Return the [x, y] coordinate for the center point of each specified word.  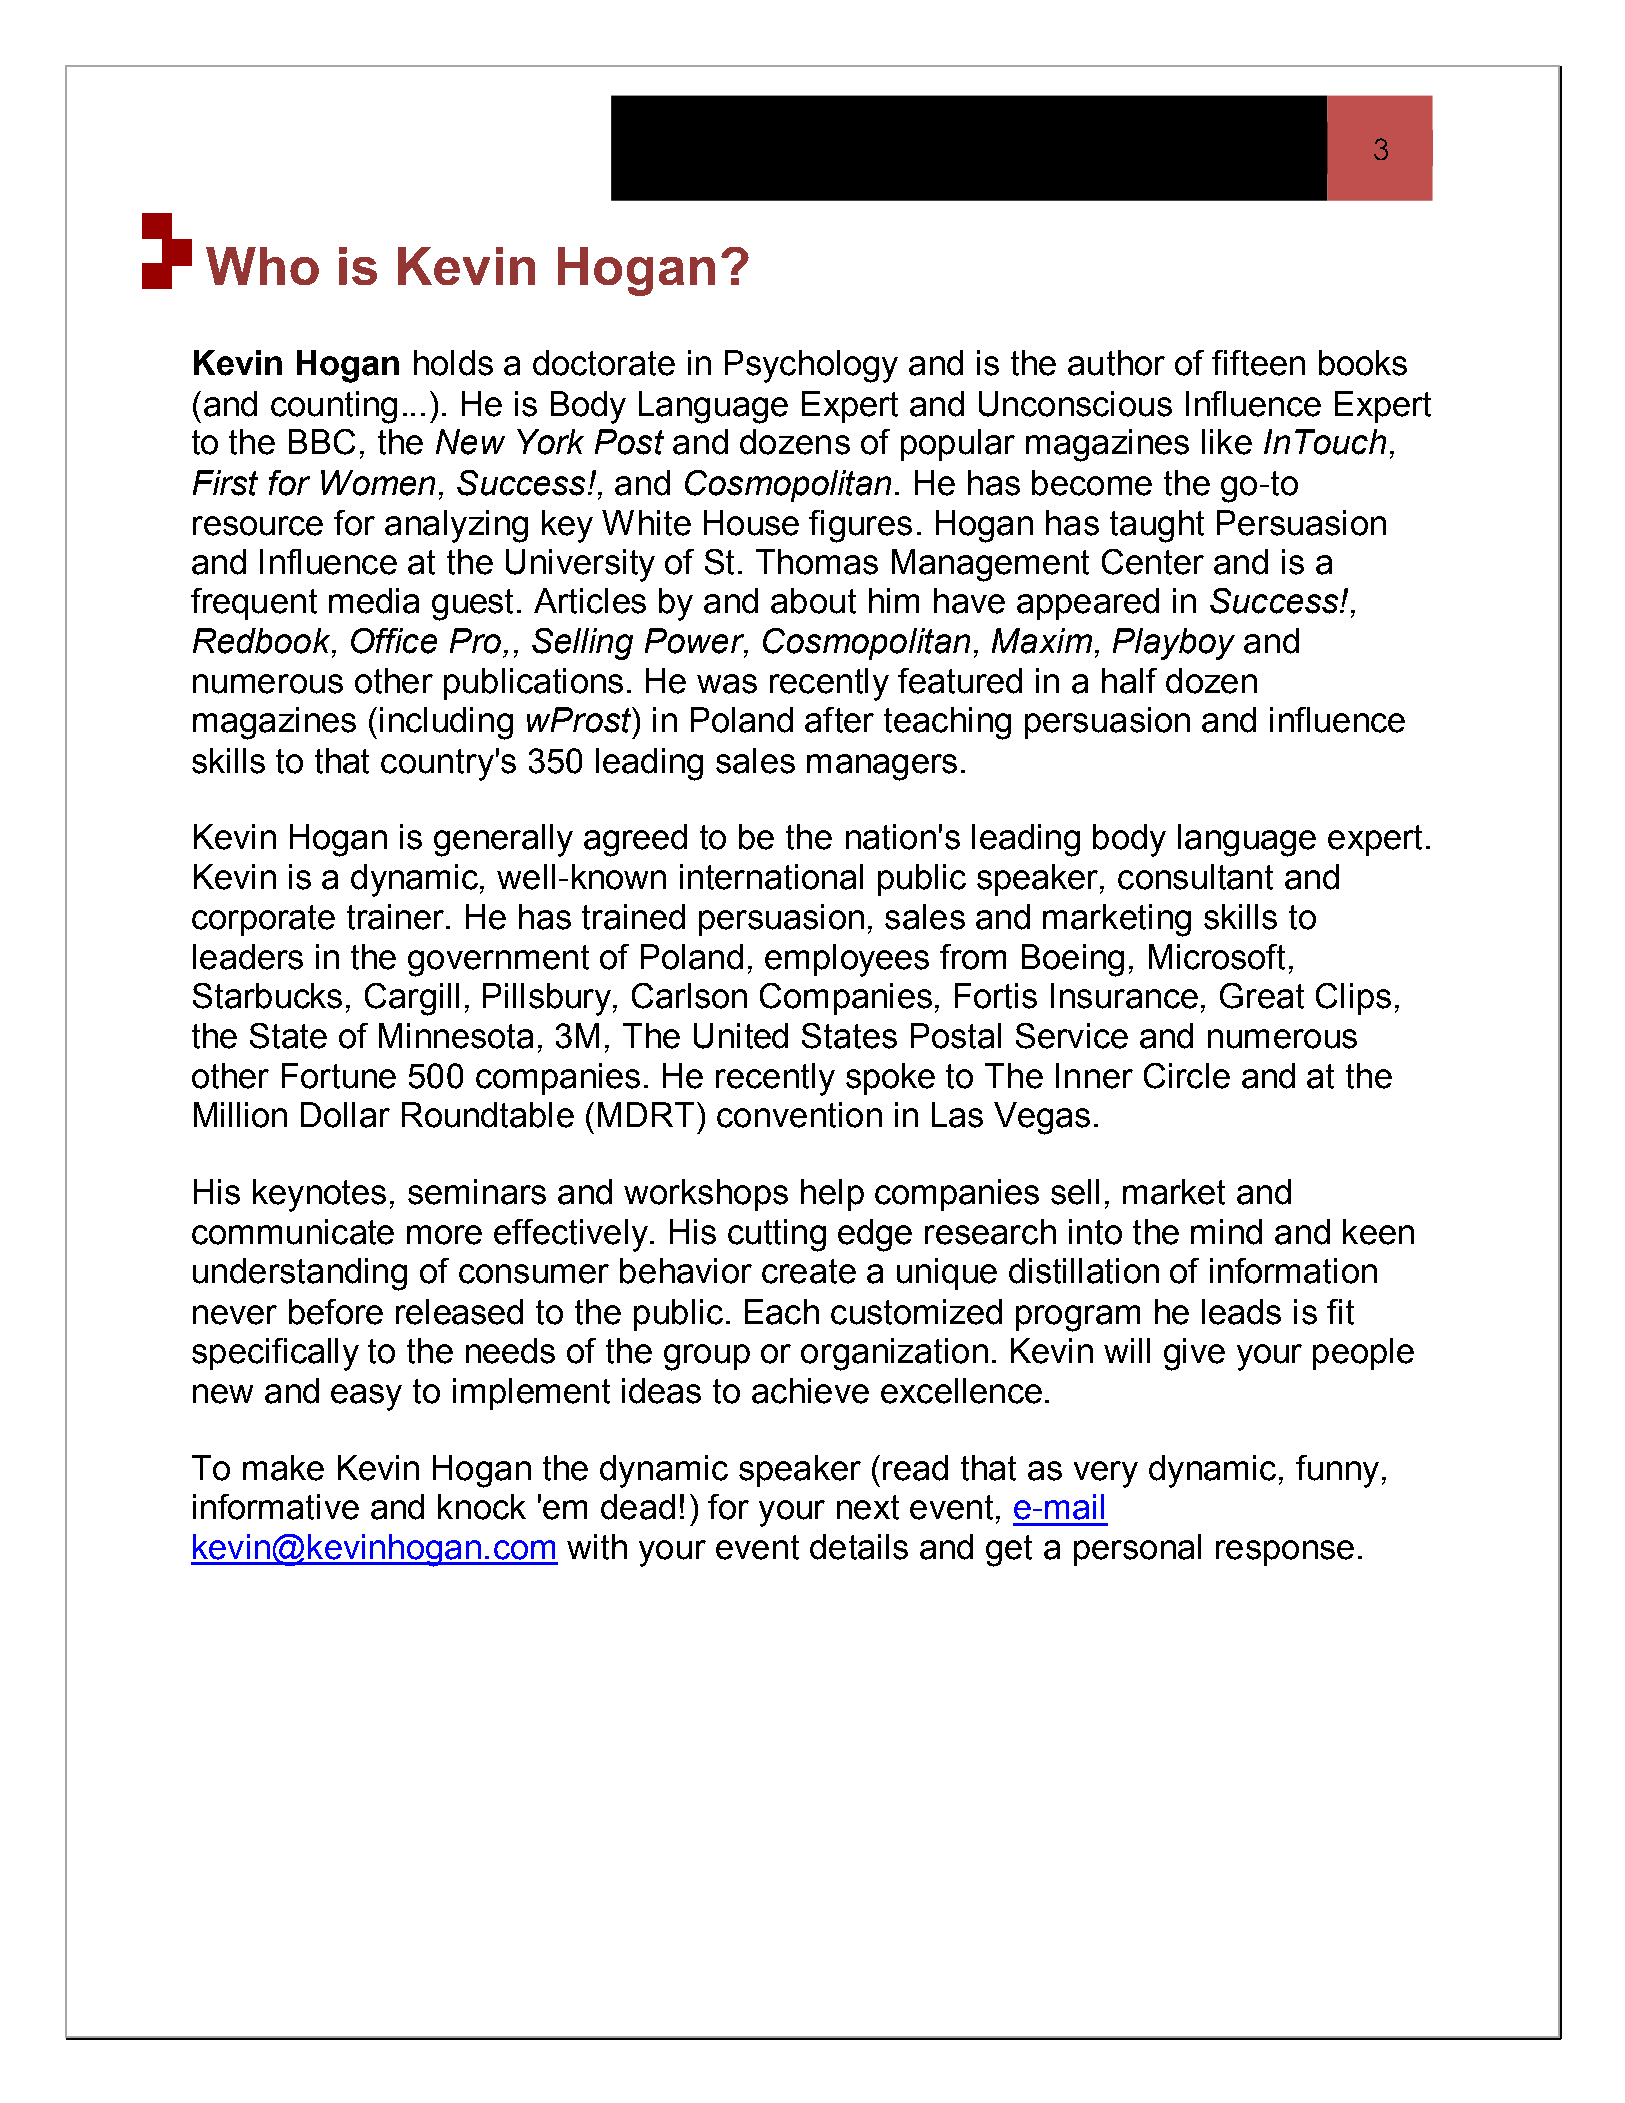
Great [1262, 996]
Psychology [811, 366]
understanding [300, 1274]
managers [882, 767]
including [446, 723]
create [809, 1271]
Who [262, 266]
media [374, 601]
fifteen [1258, 363]
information [1293, 1271]
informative [276, 1507]
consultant [1195, 877]
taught [1157, 526]
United [741, 1036]
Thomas [817, 562]
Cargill [412, 999]
